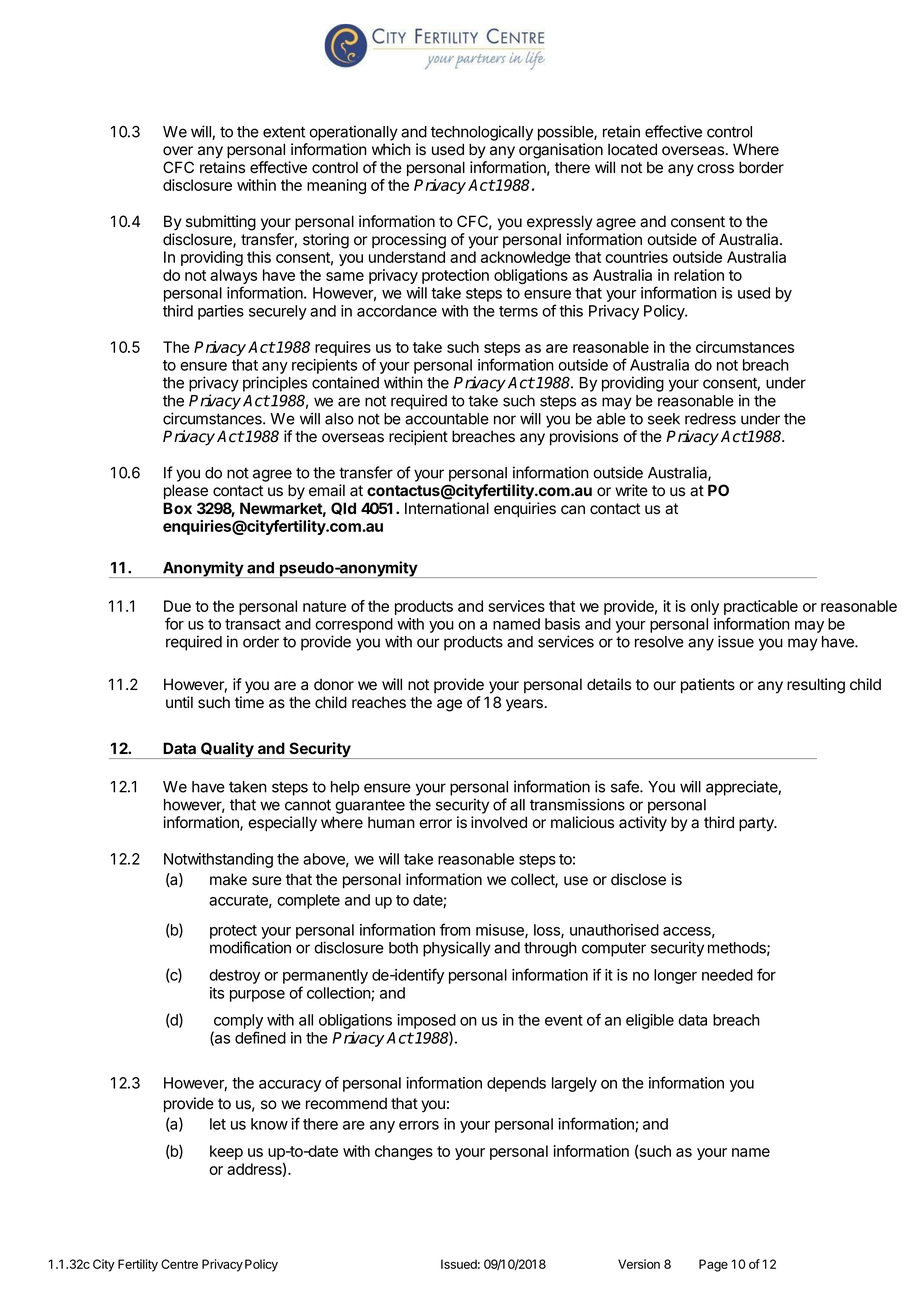 This screenshot has height=1308, width=924. Describe the element at coordinates (524, 705) in the screenshot. I see `years` at that location.
